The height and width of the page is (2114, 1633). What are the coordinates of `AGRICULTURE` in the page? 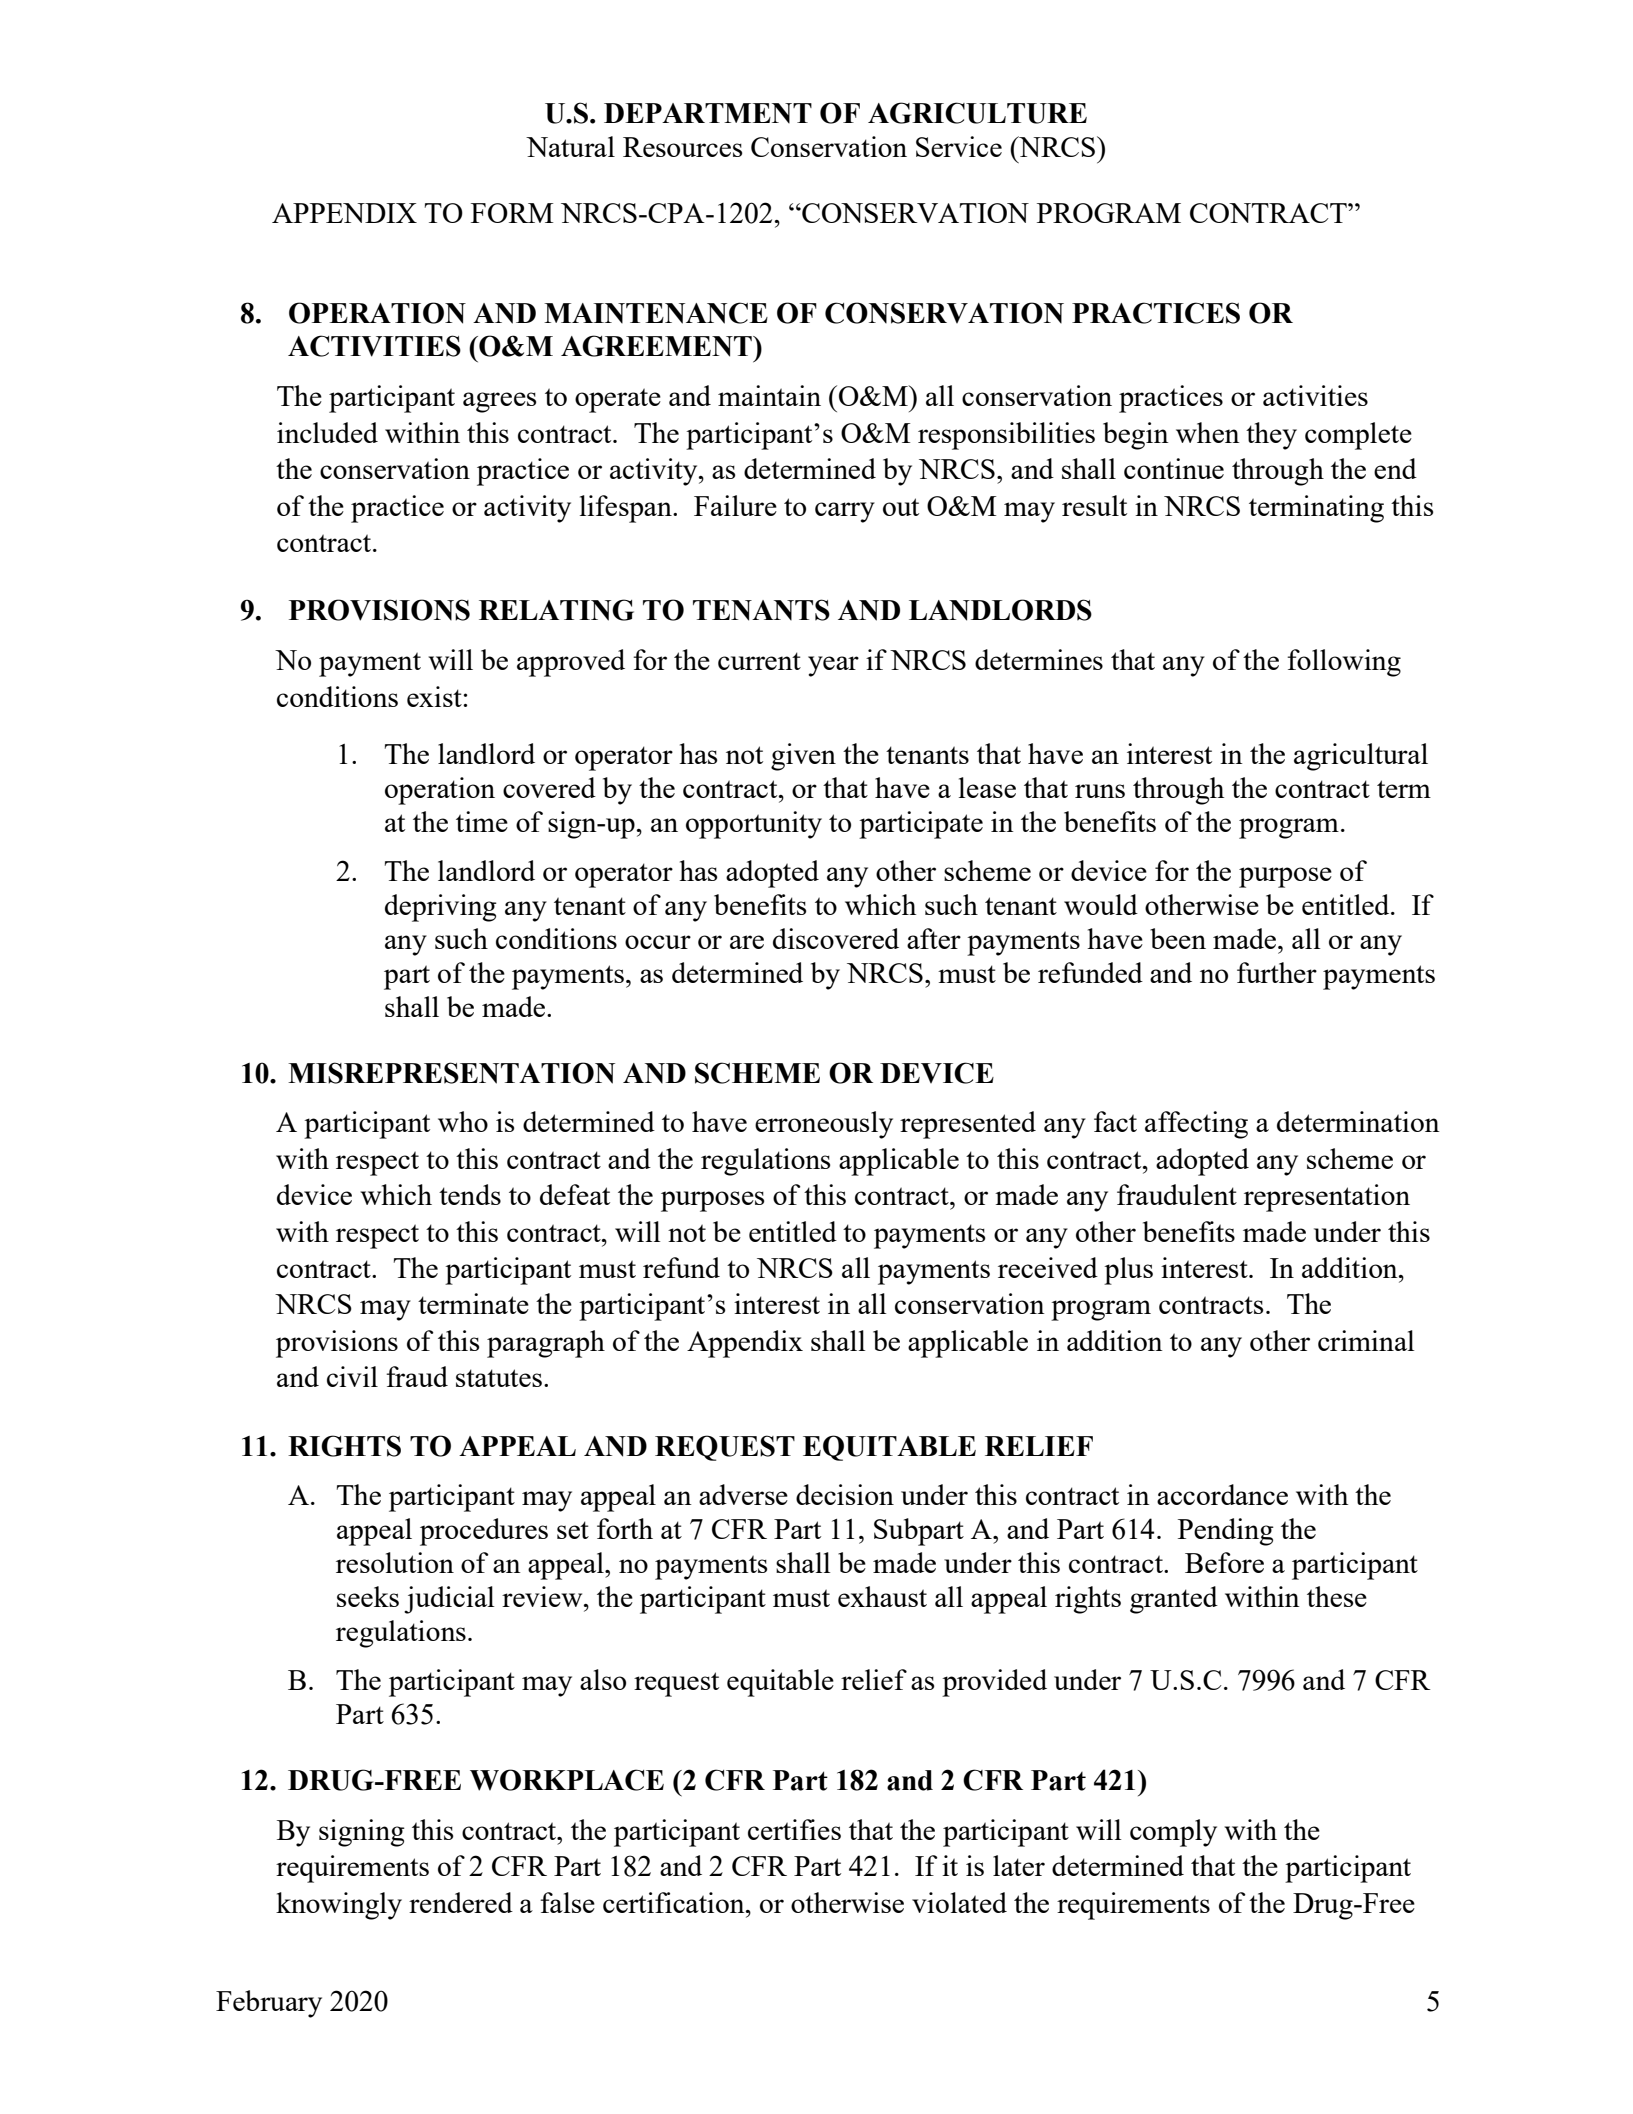 It's located at (977, 113).
